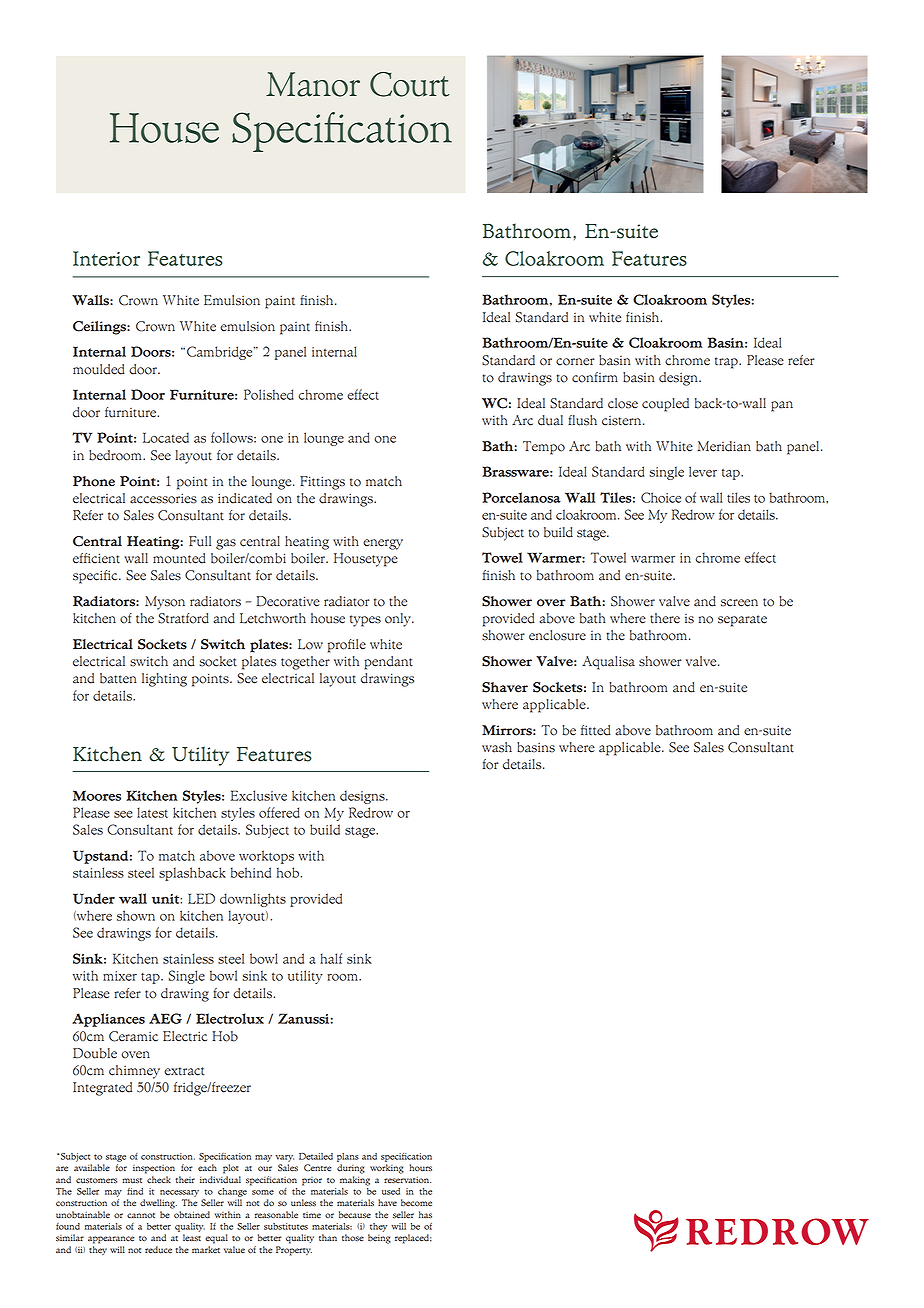 The height and width of the screenshot is (1308, 924). I want to click on accessories, so click(163, 498).
